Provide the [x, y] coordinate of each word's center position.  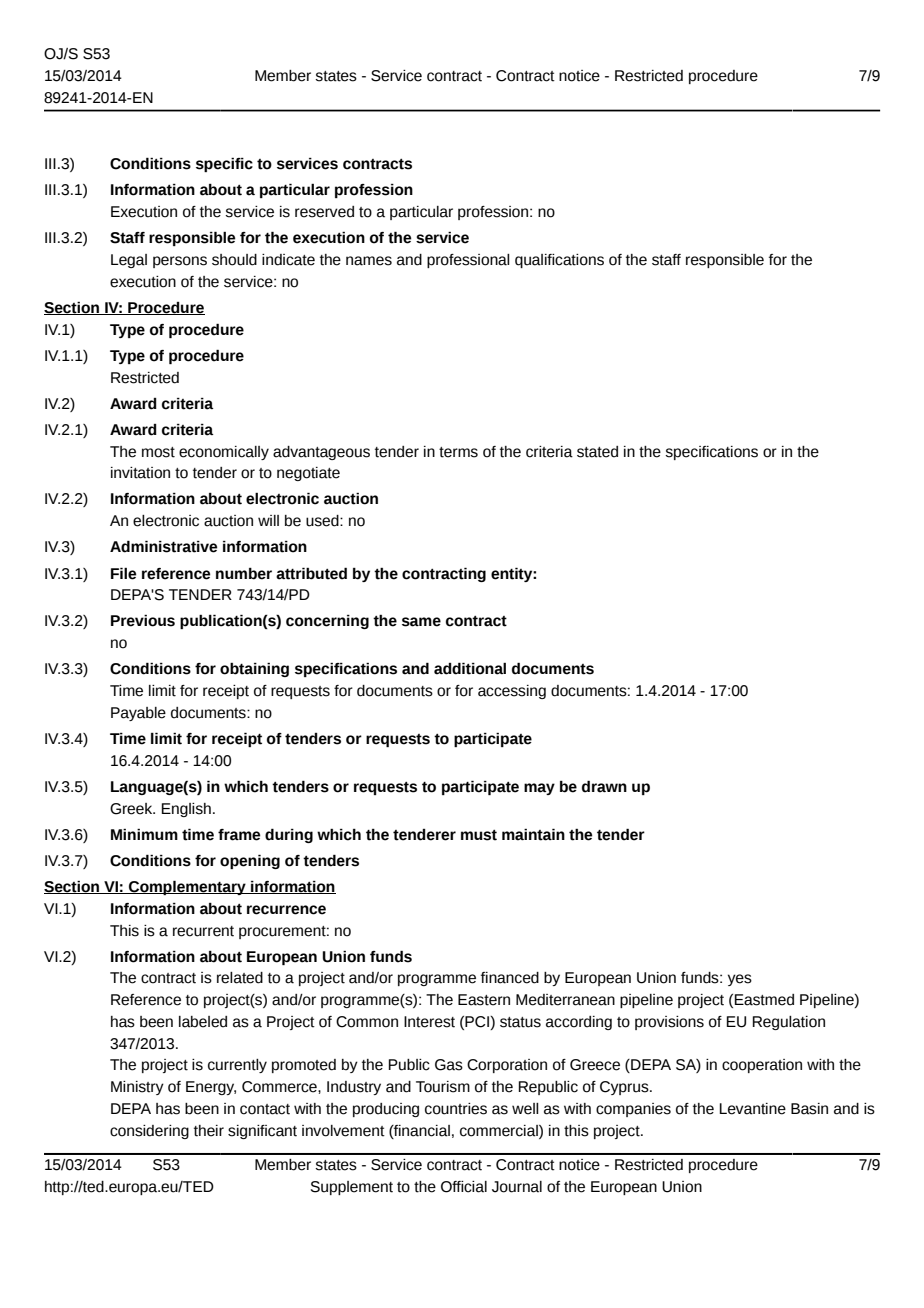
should [234, 260]
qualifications [559, 261]
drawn [604, 786]
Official [464, 1187]
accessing [512, 692]
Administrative [163, 546]
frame [239, 835]
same [421, 622]
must [479, 835]
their [209, 1131]
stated [597, 452]
